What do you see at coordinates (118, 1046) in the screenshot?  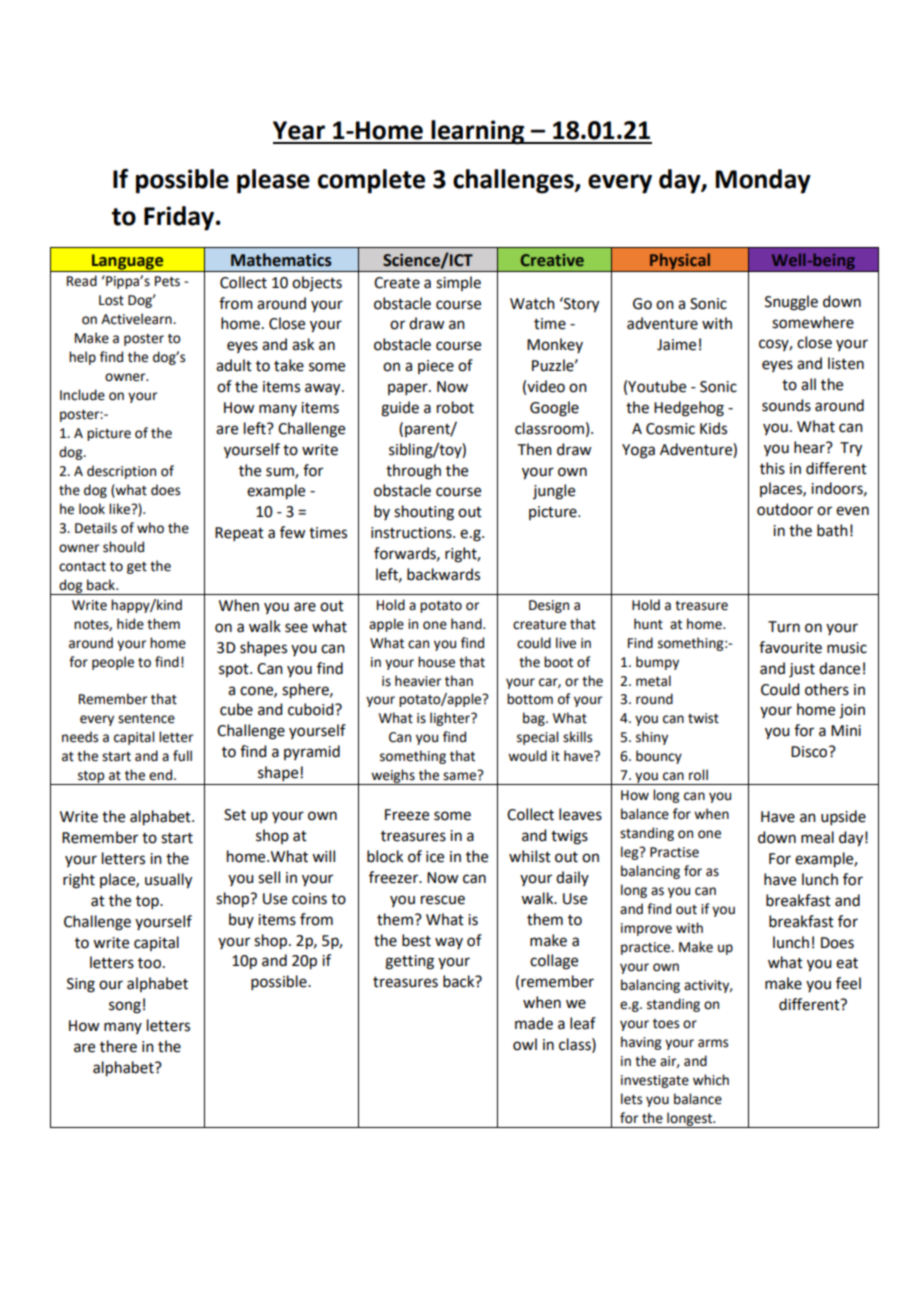 I see `there` at bounding box center [118, 1046].
